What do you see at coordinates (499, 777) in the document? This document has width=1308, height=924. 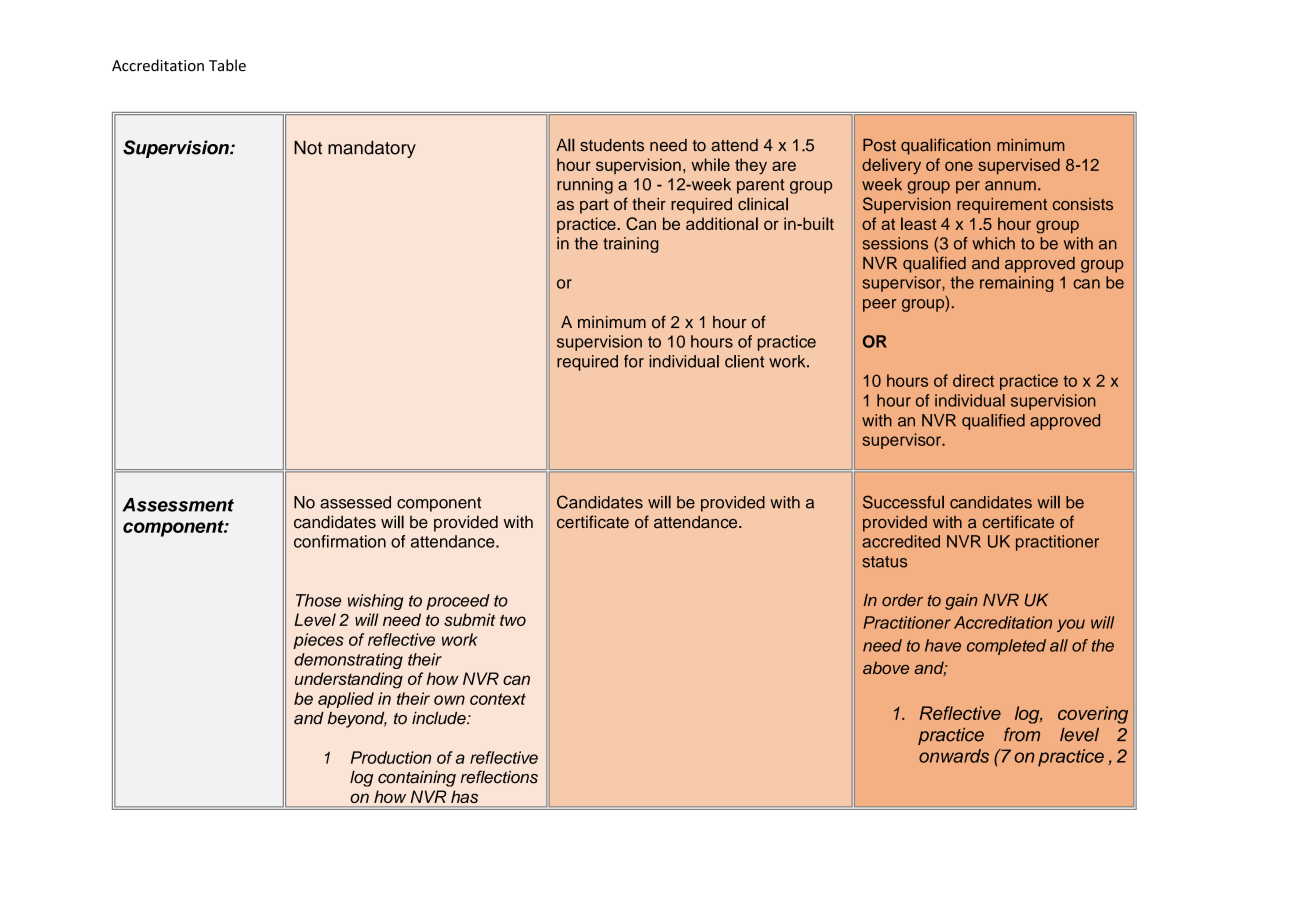 I see `reflections` at bounding box center [499, 777].
